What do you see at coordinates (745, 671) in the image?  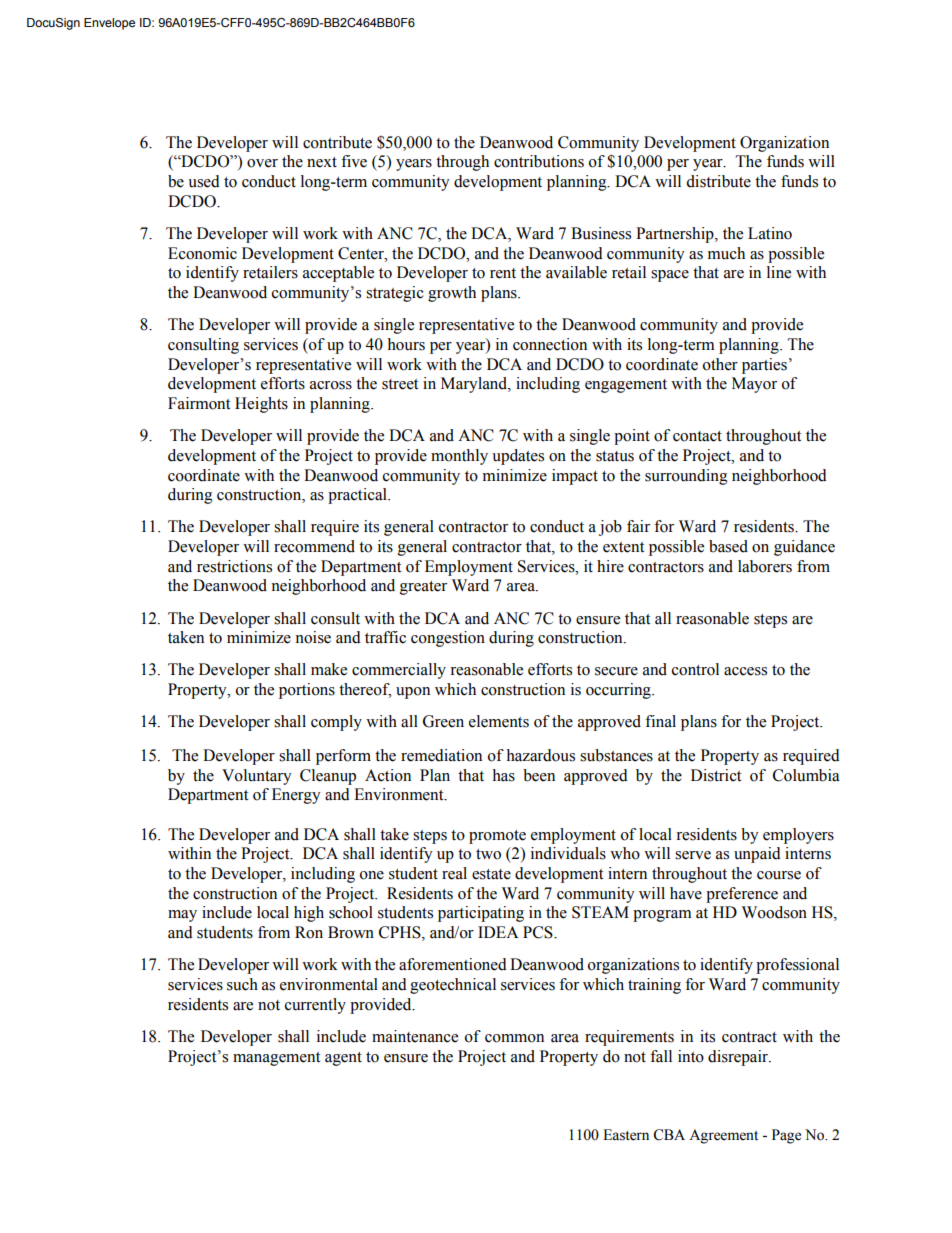 I see `access` at bounding box center [745, 671].
